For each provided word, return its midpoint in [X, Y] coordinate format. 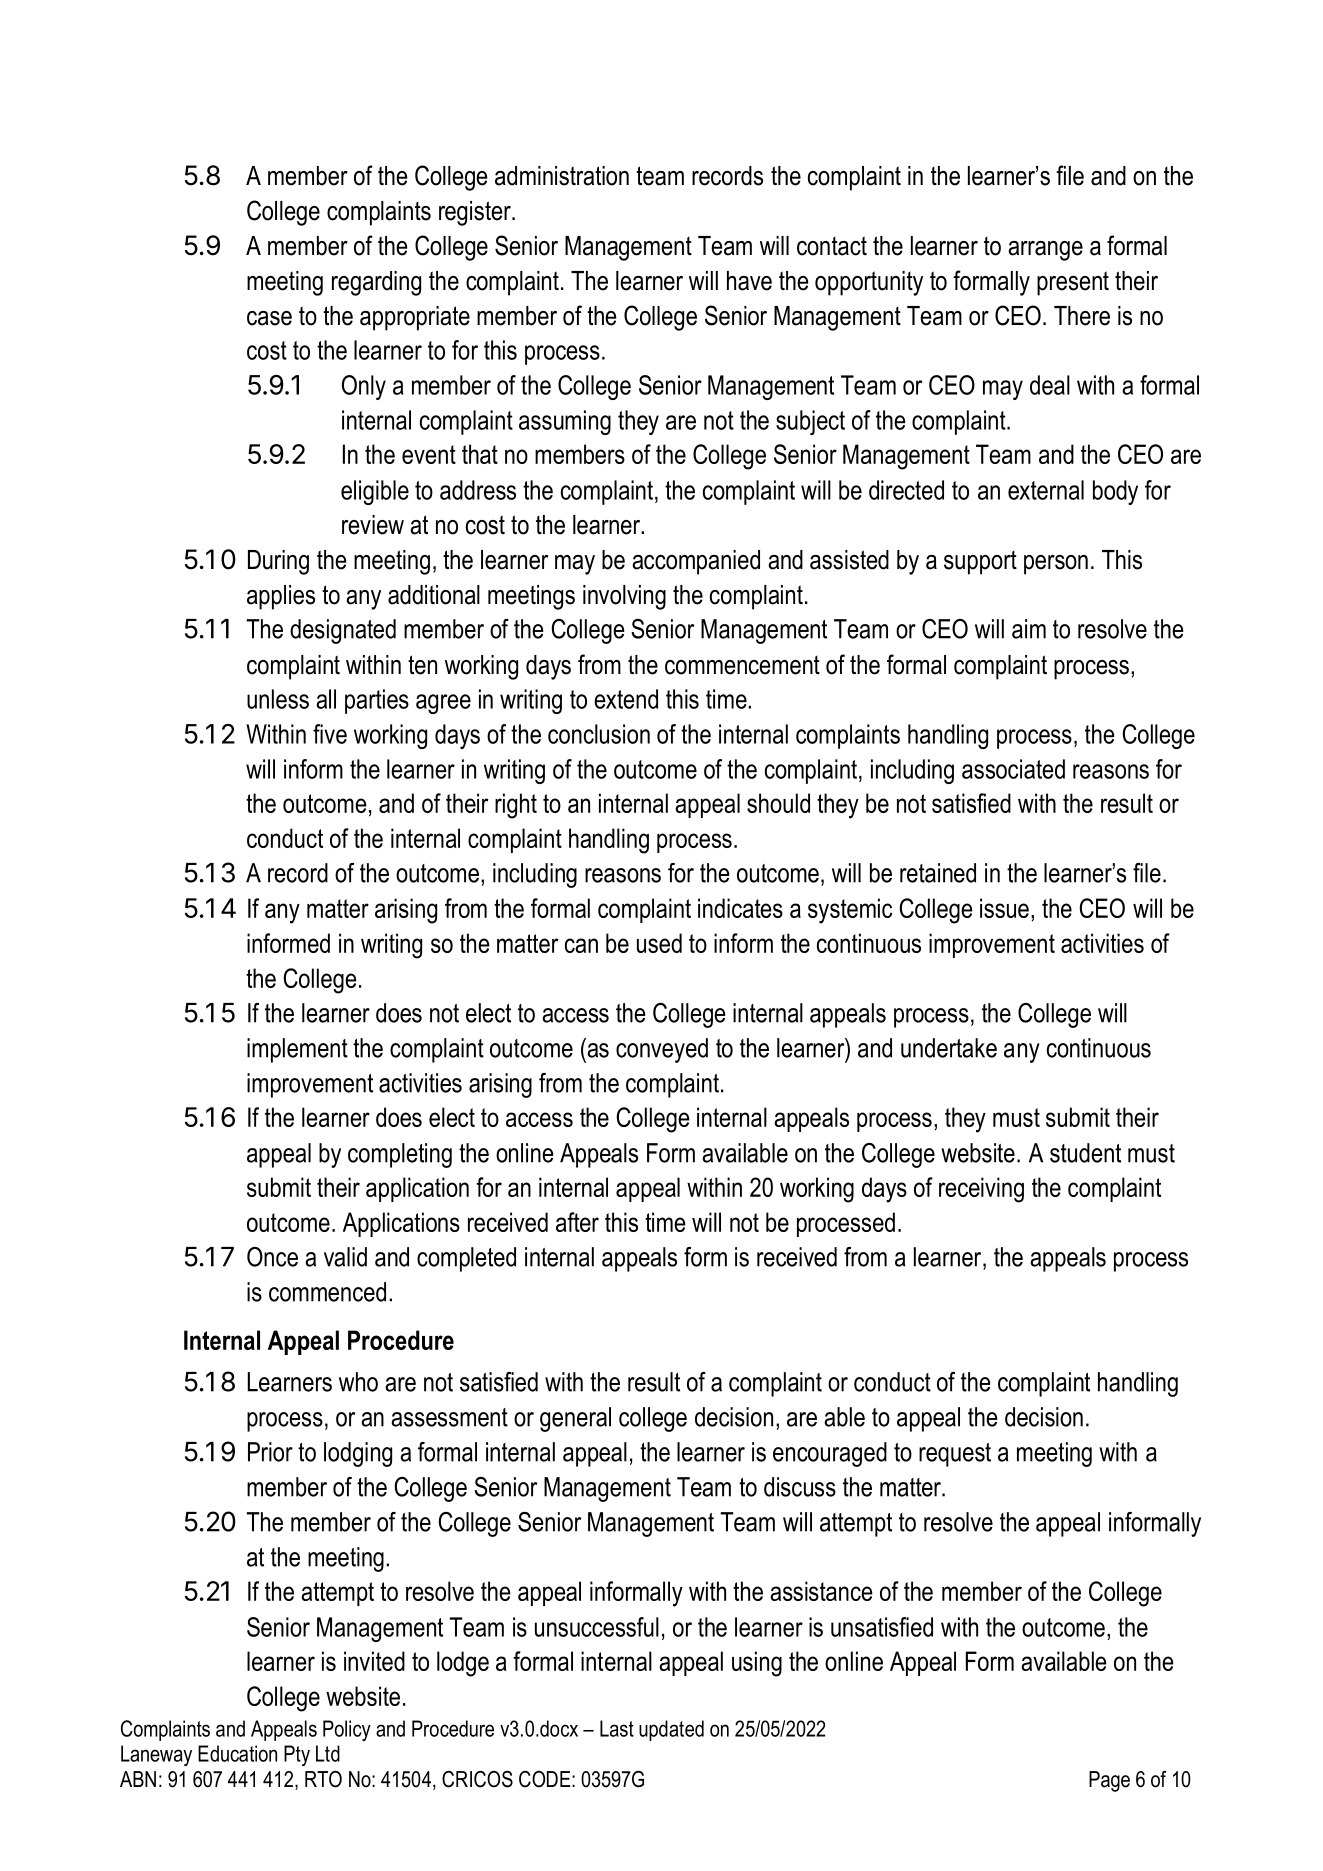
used [659, 943]
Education [237, 1753]
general [575, 1419]
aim [1029, 629]
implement [297, 1050]
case [269, 318]
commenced [327, 1292]
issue [1004, 908]
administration [562, 176]
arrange [1045, 251]
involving [624, 597]
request [955, 1455]
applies [281, 597]
